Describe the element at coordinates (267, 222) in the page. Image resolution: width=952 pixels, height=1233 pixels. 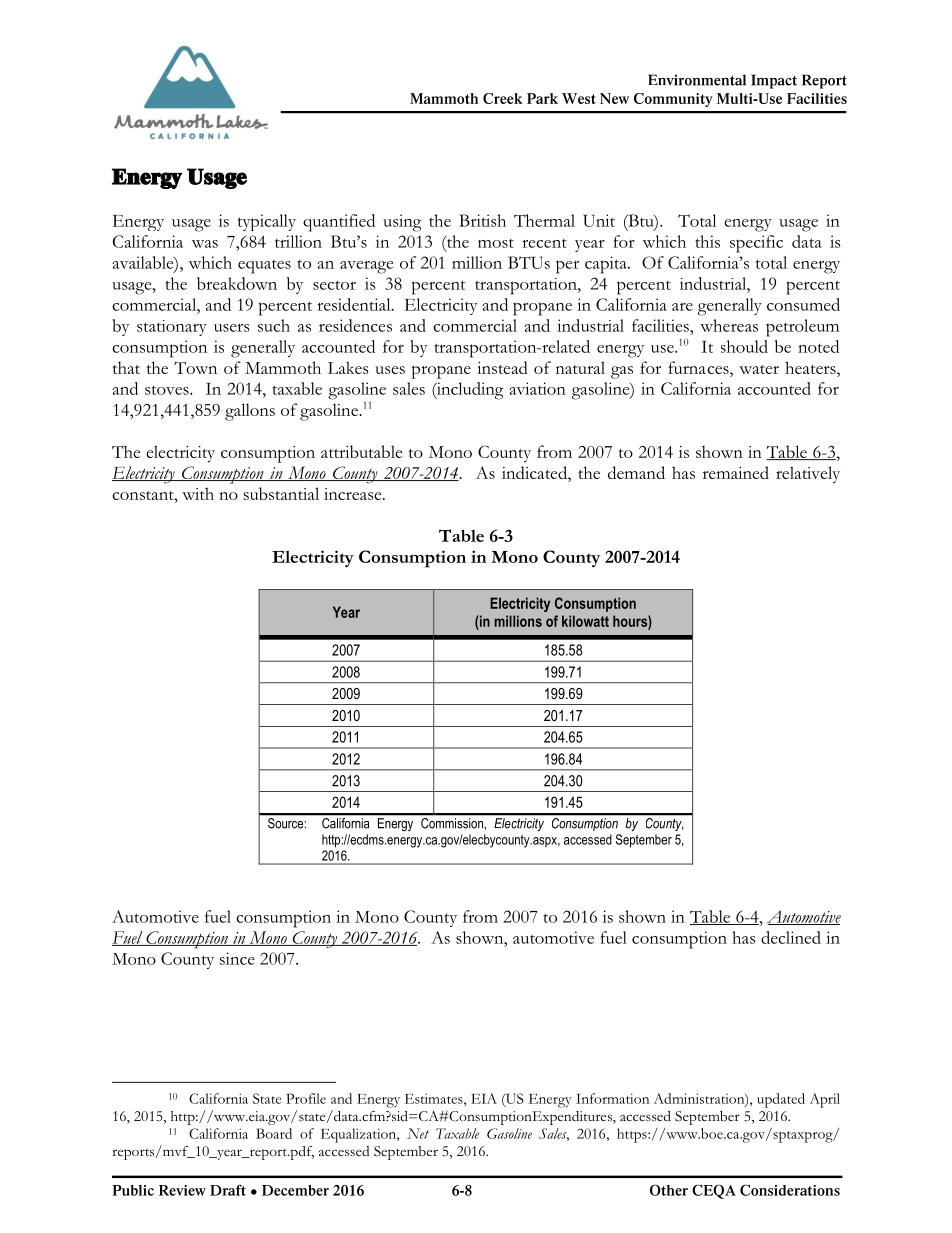
I see `typically` at that location.
